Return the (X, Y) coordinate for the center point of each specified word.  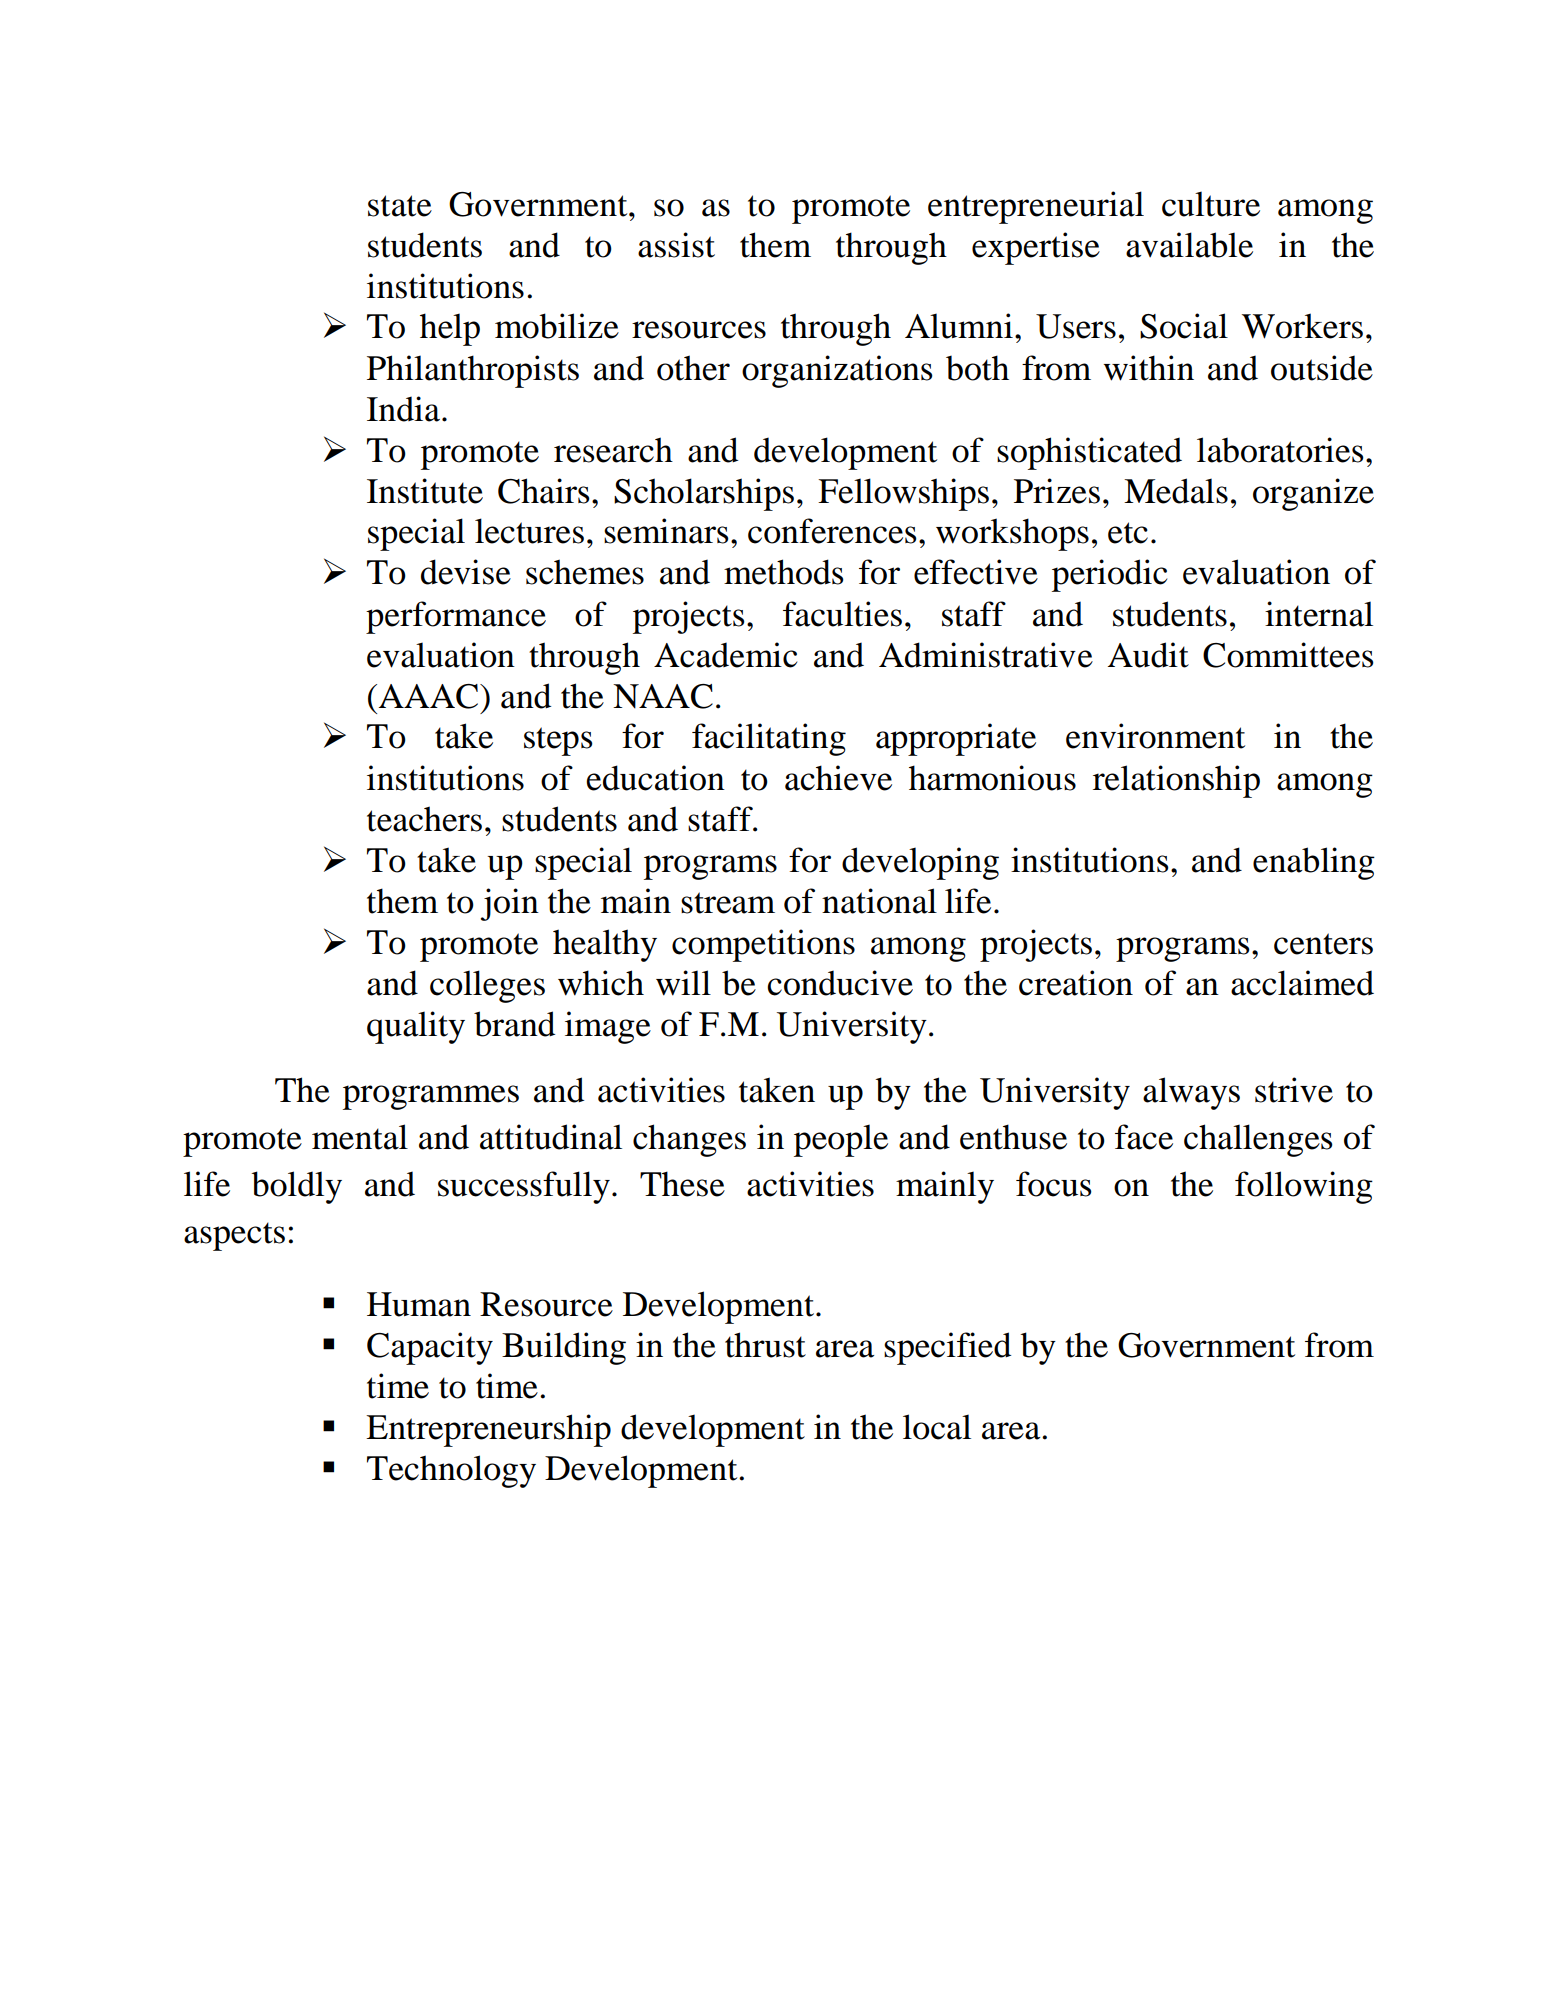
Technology (451, 1471)
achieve (838, 778)
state (400, 206)
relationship (1176, 781)
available (1189, 245)
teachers (424, 819)
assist (676, 245)
